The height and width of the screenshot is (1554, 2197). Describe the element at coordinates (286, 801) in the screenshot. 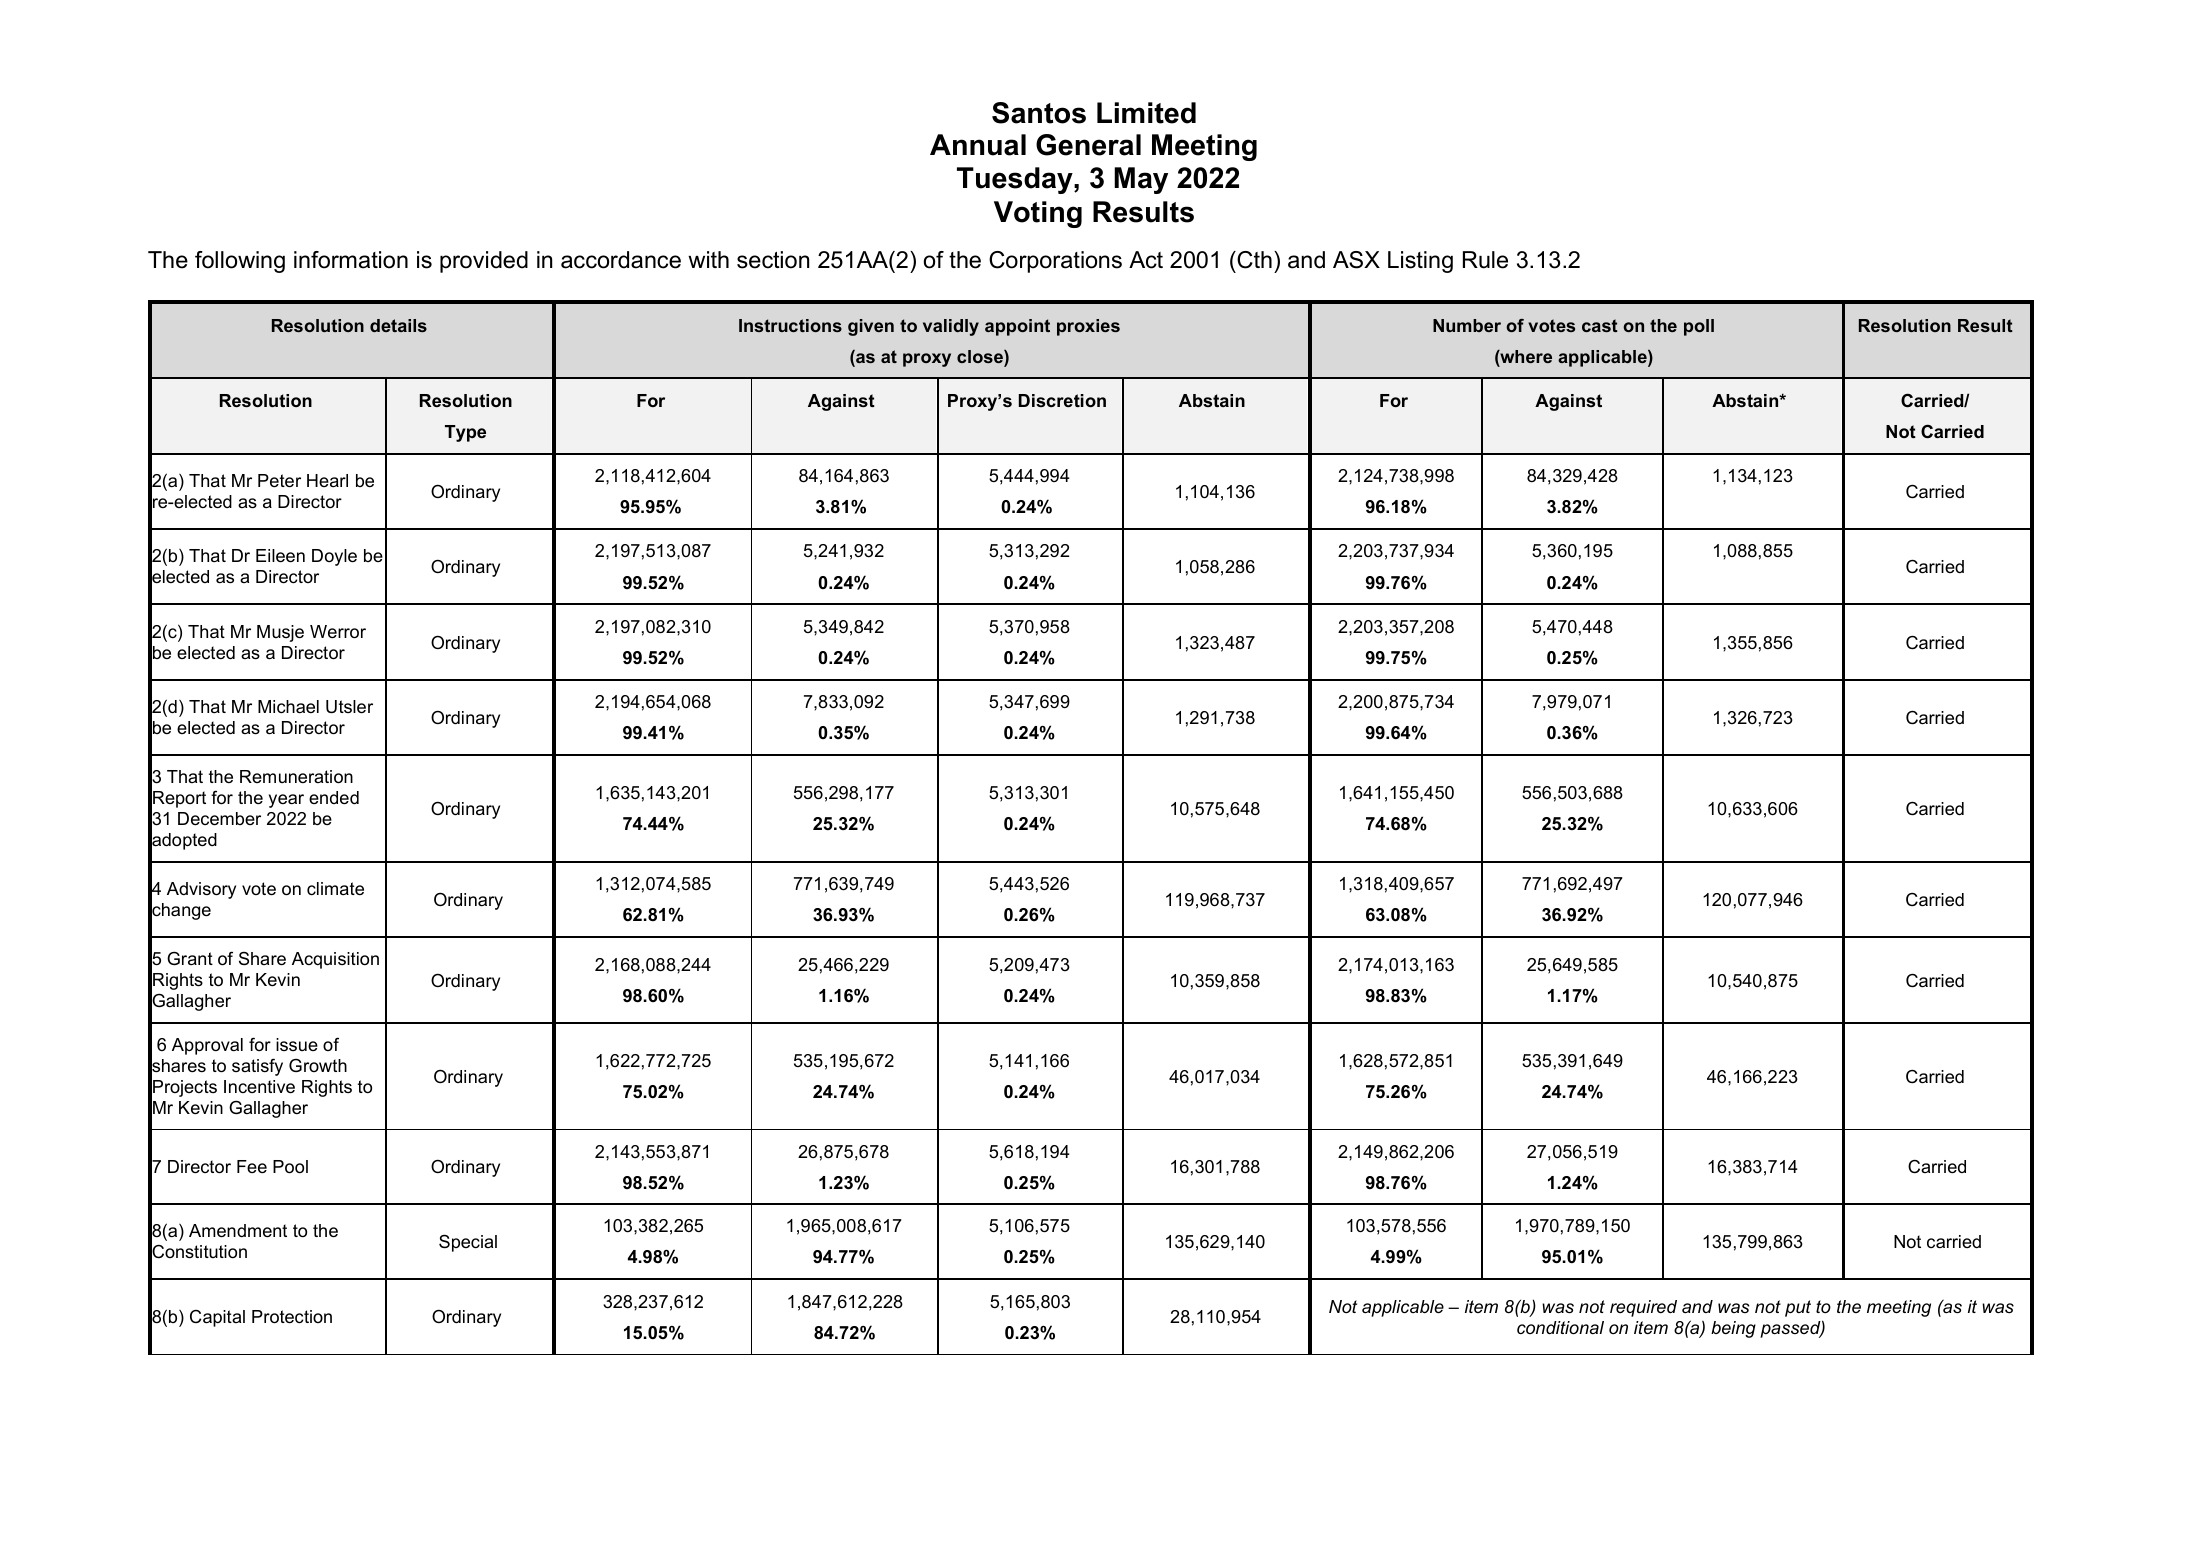

I see `year` at that location.
